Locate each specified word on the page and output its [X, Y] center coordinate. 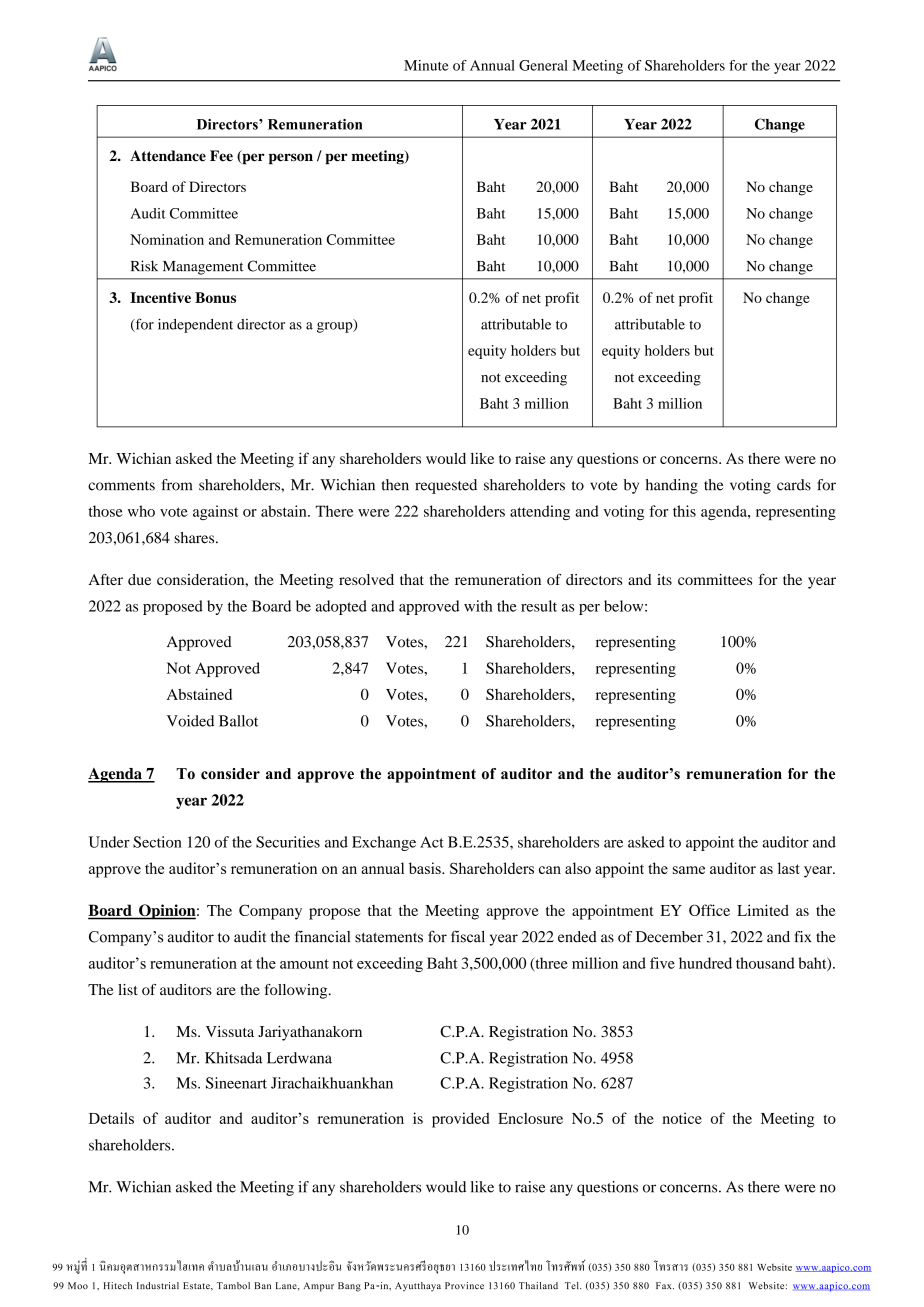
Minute [426, 65]
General [543, 65]
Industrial [158, 1286]
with [478, 606]
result [539, 606]
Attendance [168, 156]
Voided [190, 721]
